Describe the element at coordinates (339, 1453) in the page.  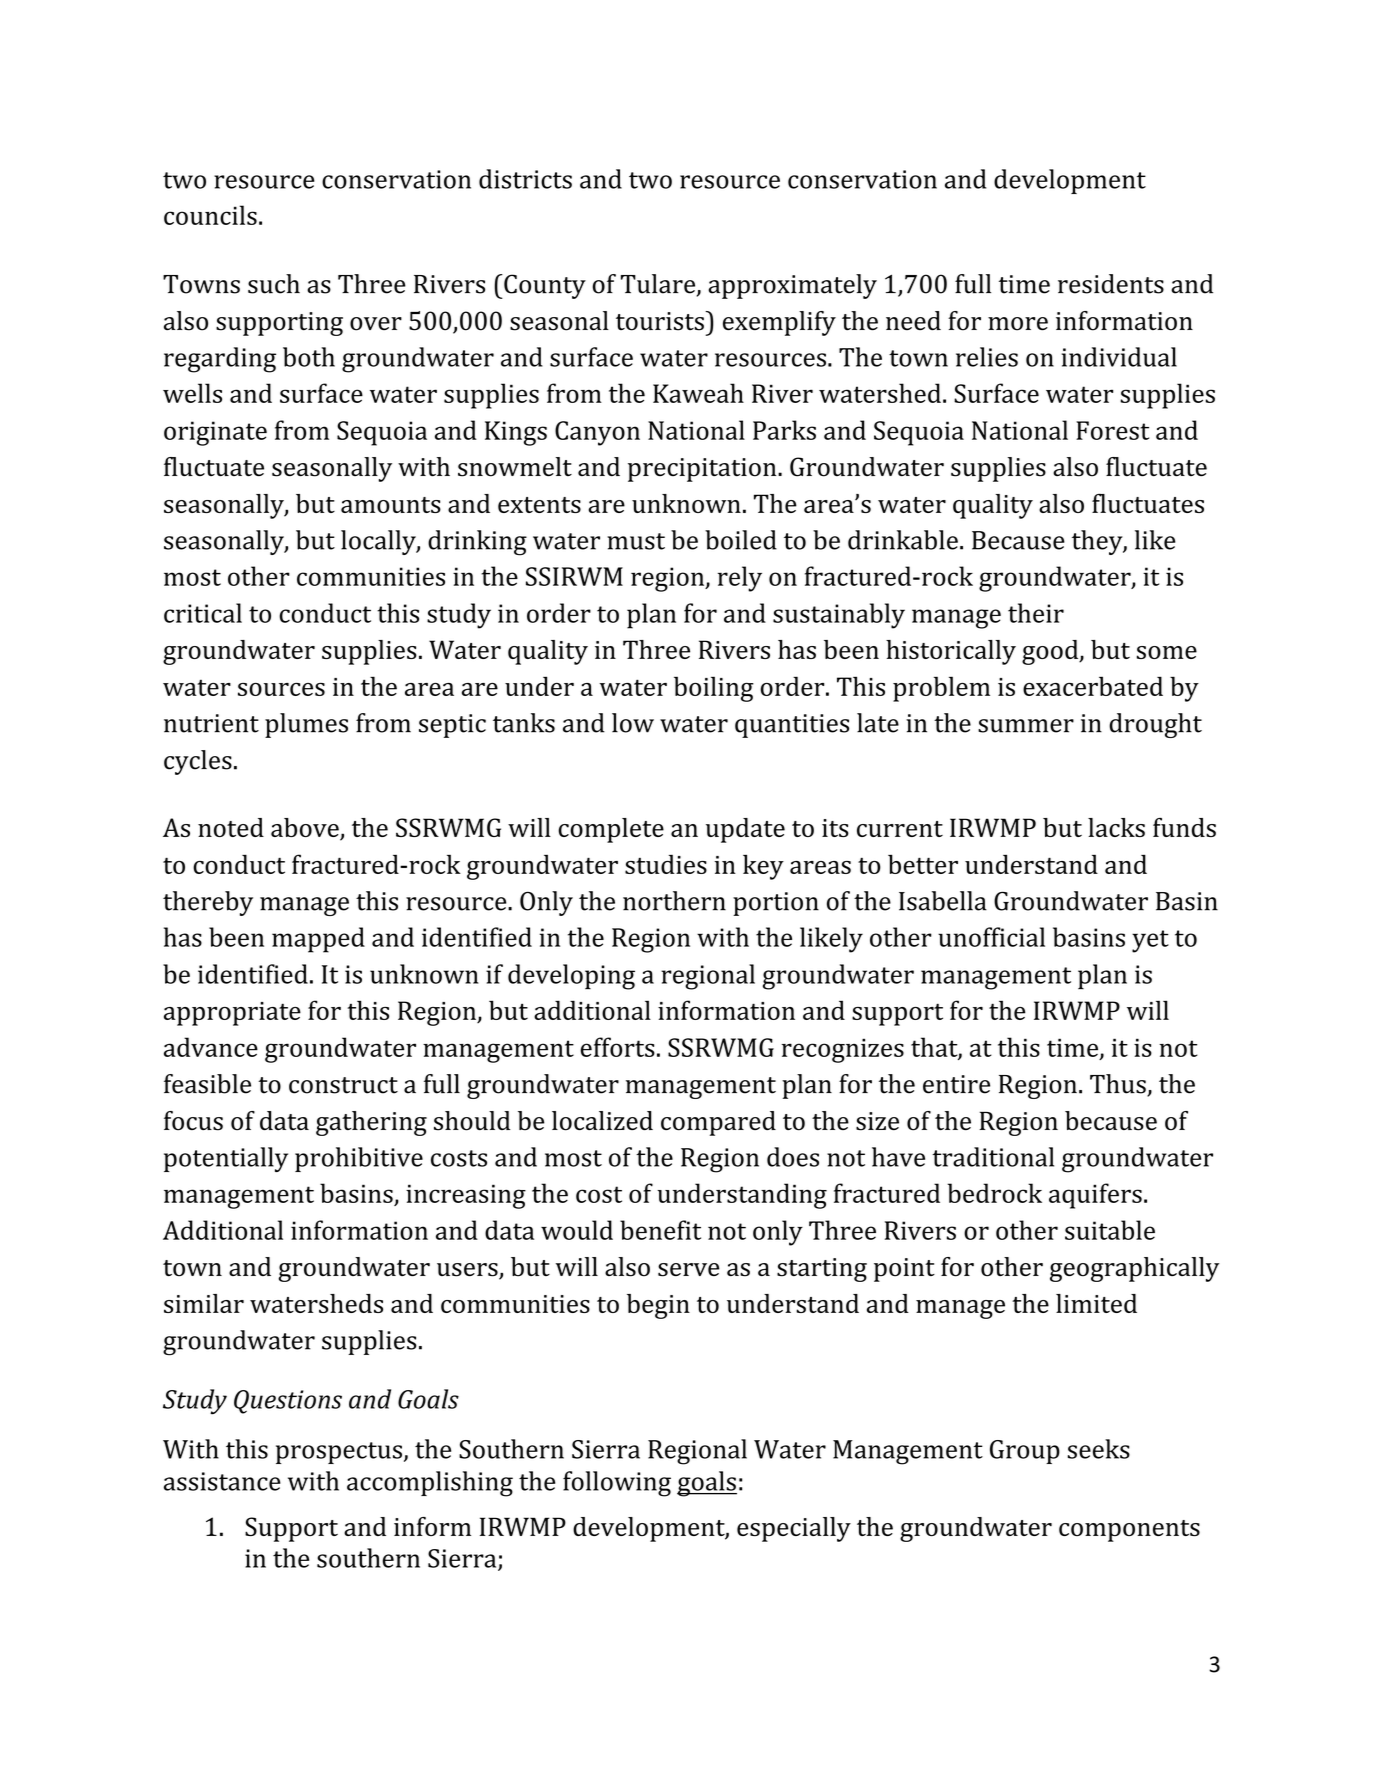
I see `prospectus` at that location.
